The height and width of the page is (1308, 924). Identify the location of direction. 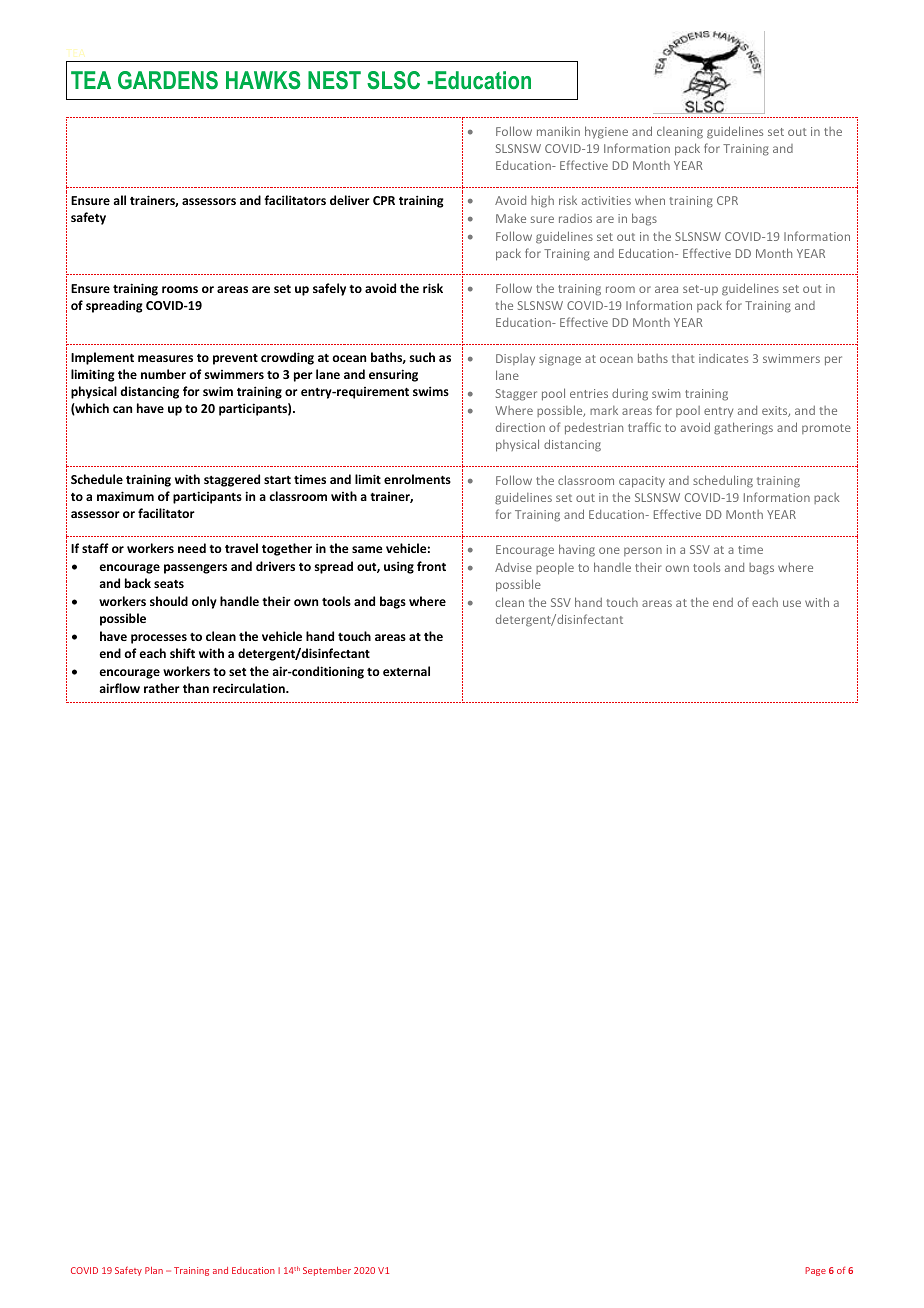
(520, 427).
